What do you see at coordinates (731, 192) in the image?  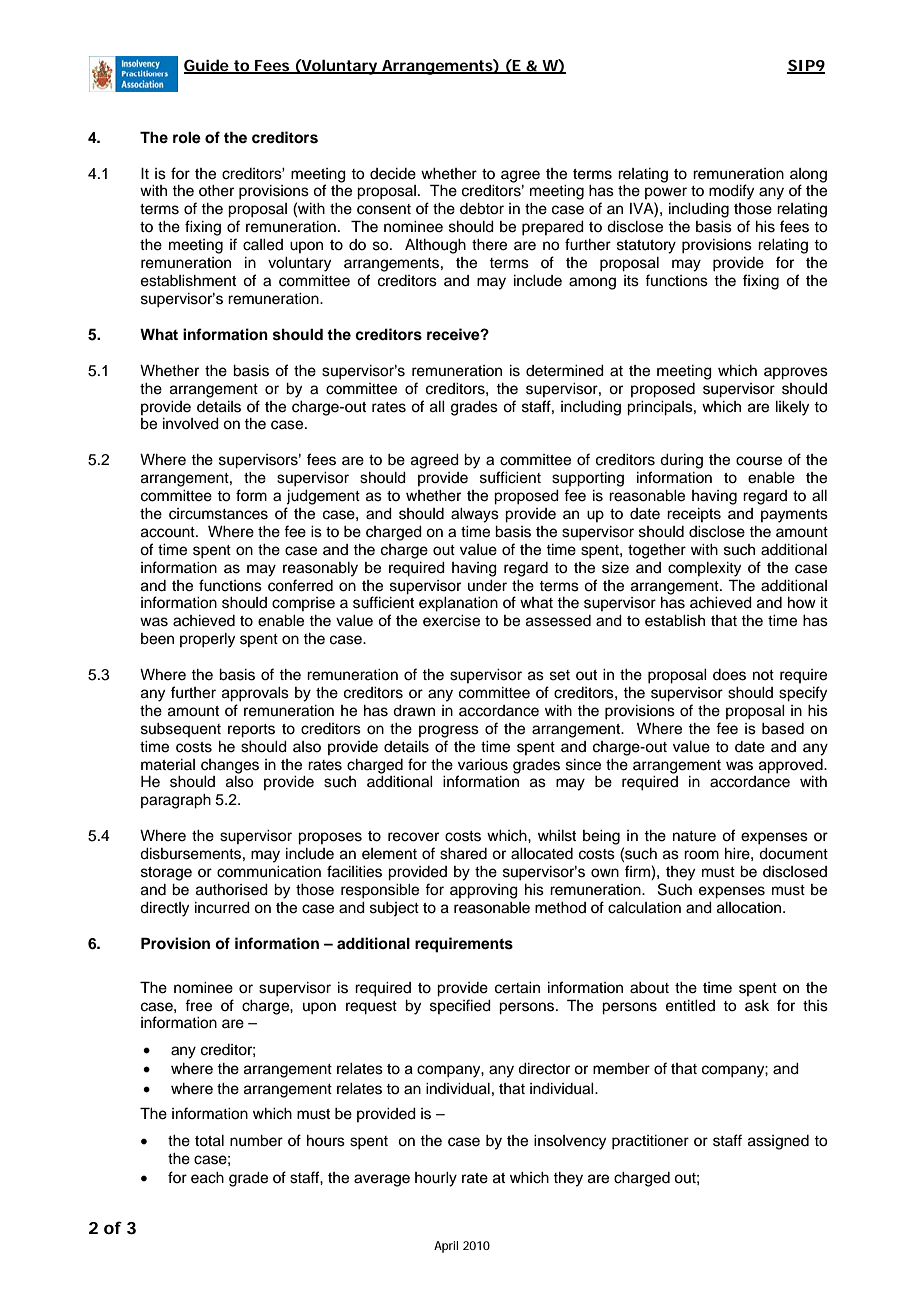 I see `modify` at bounding box center [731, 192].
